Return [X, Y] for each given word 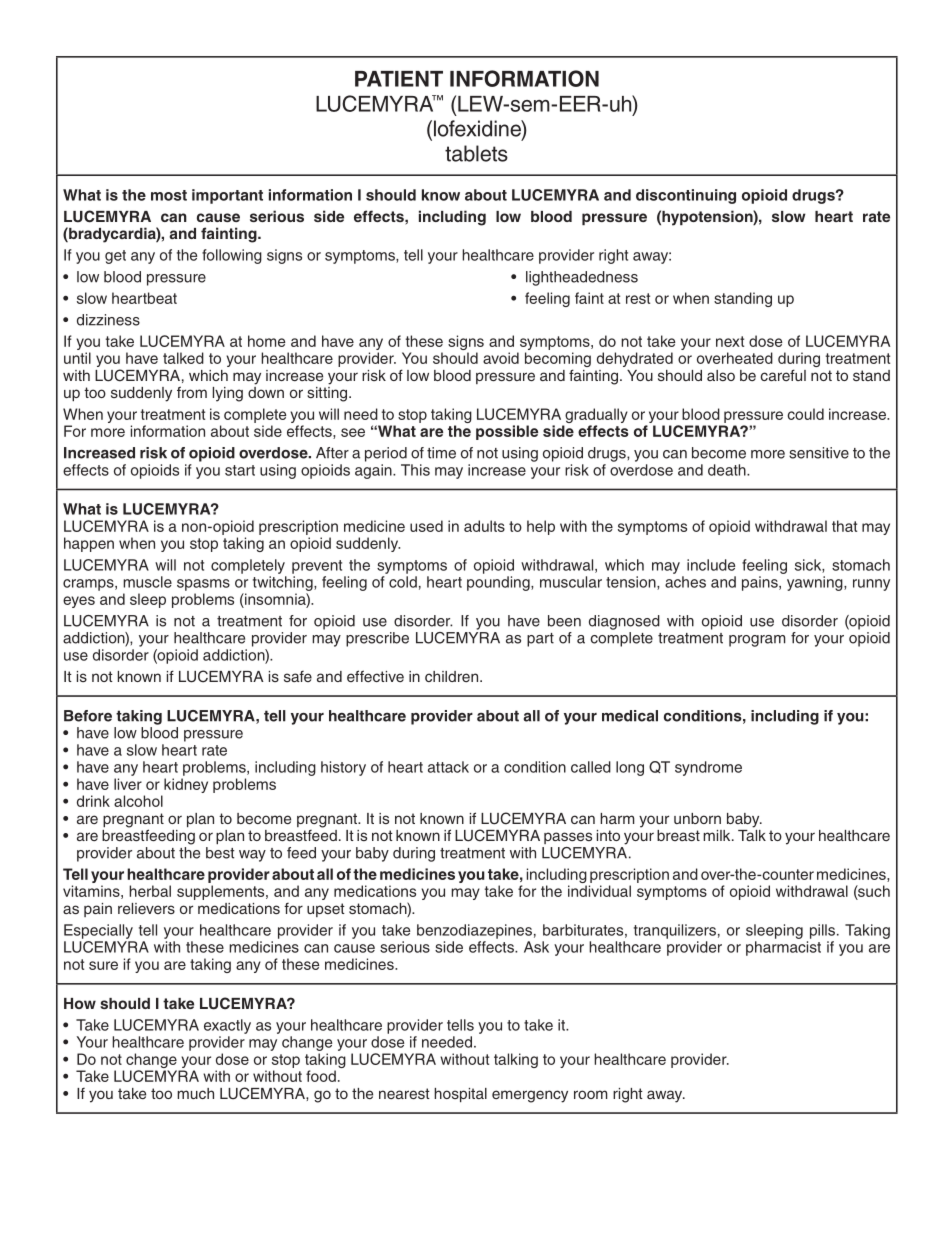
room [590, 1094]
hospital [460, 1095]
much [195, 1093]
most [169, 195]
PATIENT [399, 79]
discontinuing [686, 196]
